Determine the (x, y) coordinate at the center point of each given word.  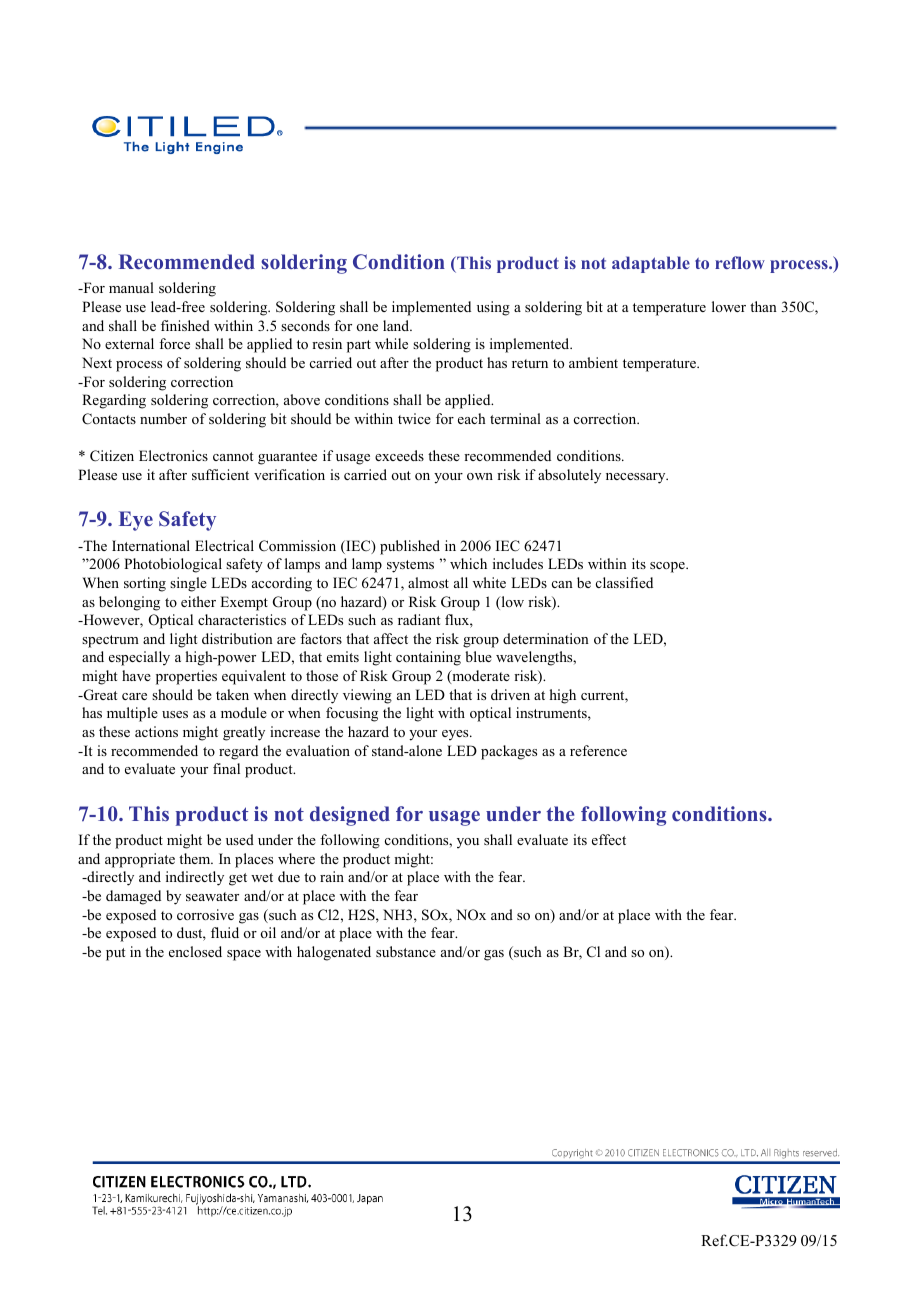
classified (624, 582)
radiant (419, 619)
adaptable (651, 264)
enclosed (195, 951)
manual (131, 287)
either (198, 601)
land (397, 325)
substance (406, 951)
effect (609, 839)
